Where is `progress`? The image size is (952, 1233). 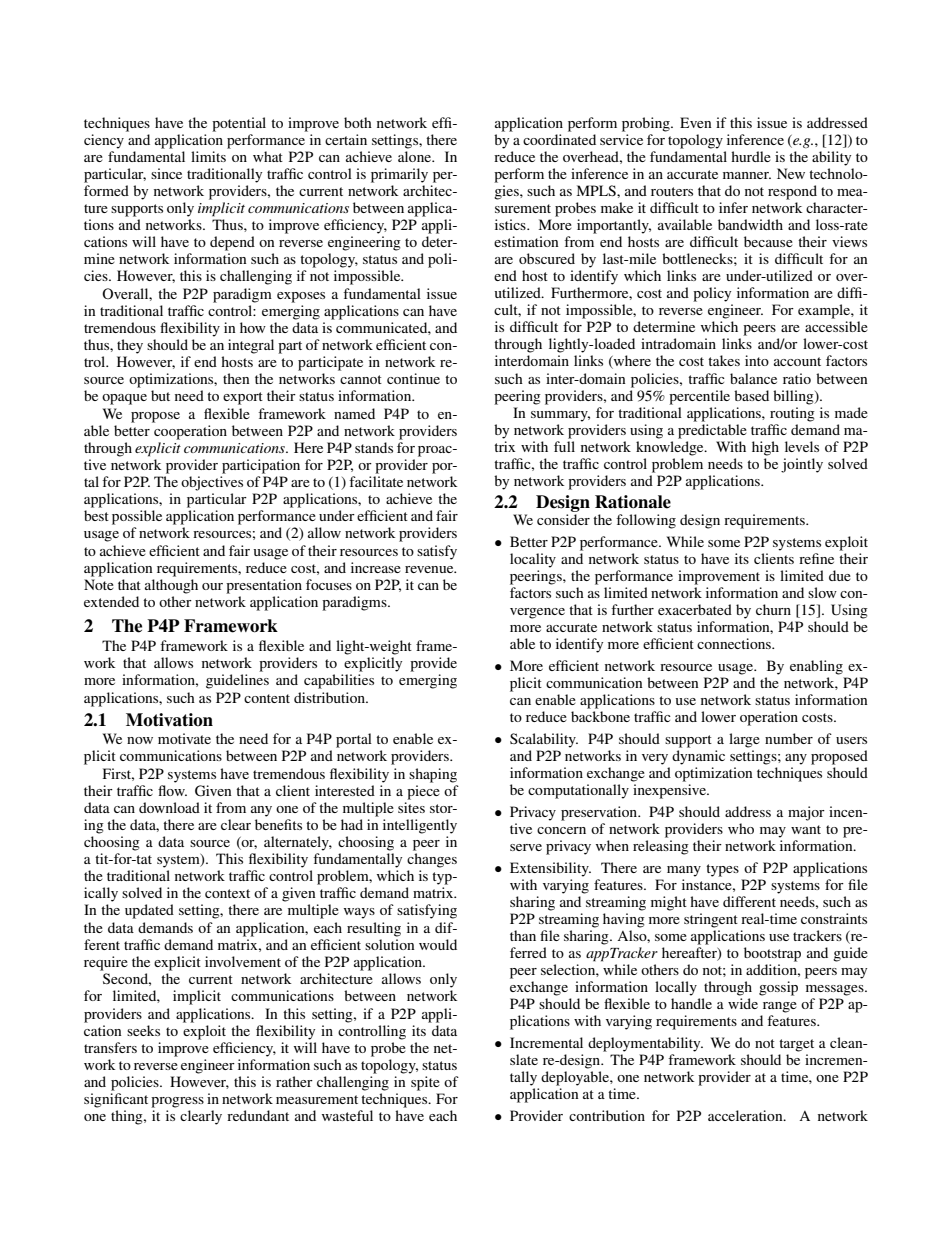
progress is located at coordinates (177, 1102).
